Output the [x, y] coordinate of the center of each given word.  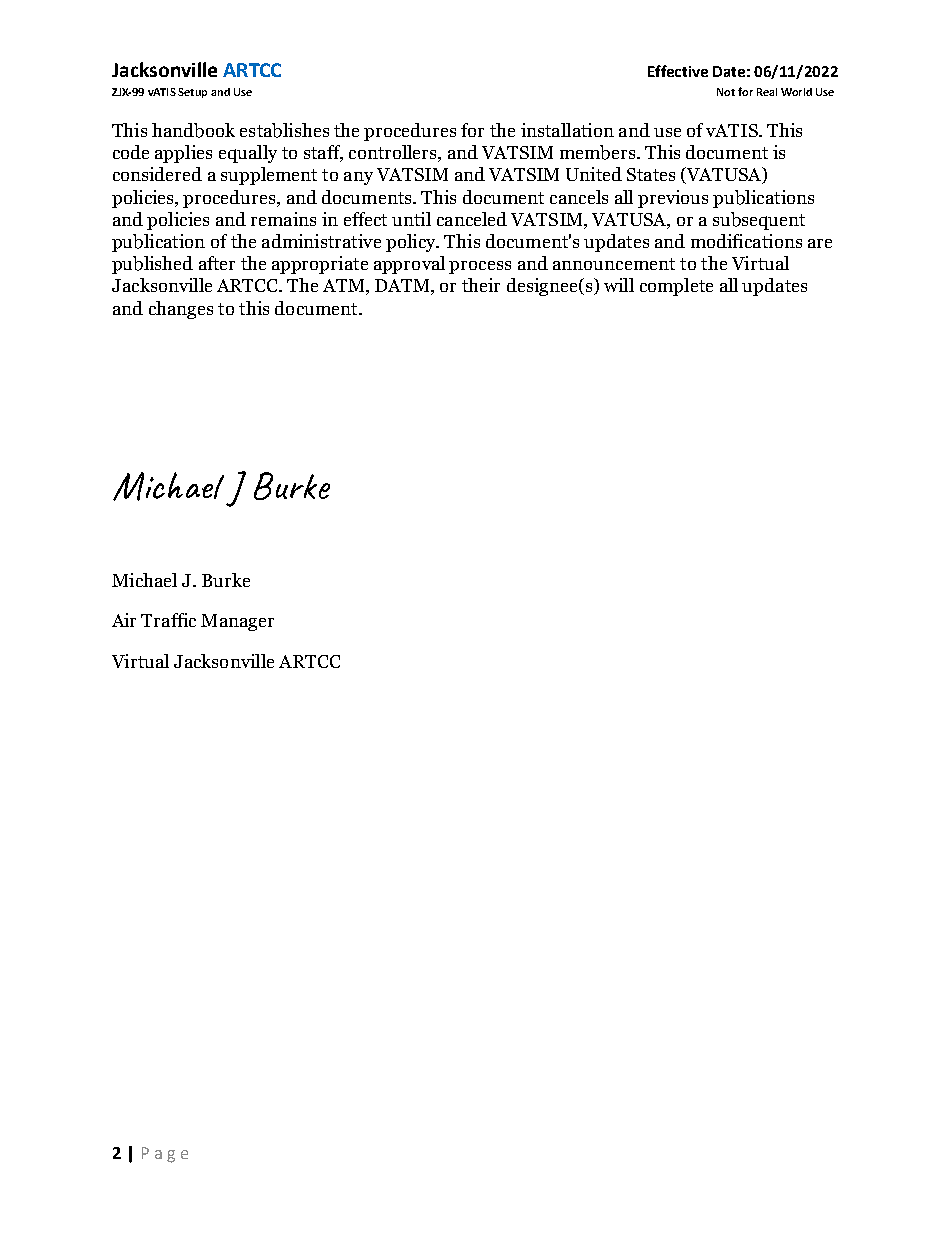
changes [181, 310]
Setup [192, 93]
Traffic [168, 620]
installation [567, 130]
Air [124, 620]
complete [676, 287]
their [481, 285]
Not [726, 92]
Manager [237, 622]
